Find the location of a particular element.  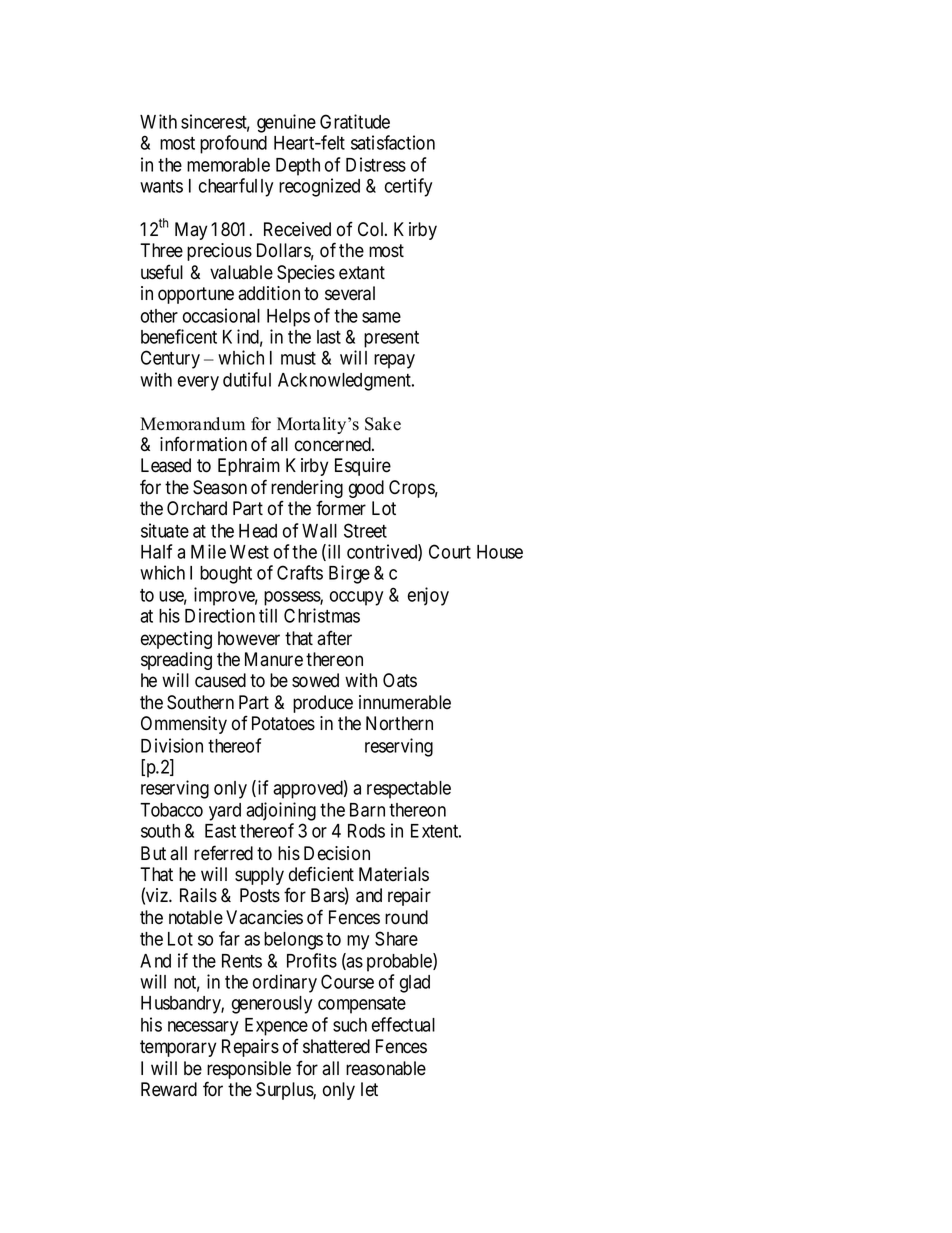

shattered is located at coordinates (336, 1046).
